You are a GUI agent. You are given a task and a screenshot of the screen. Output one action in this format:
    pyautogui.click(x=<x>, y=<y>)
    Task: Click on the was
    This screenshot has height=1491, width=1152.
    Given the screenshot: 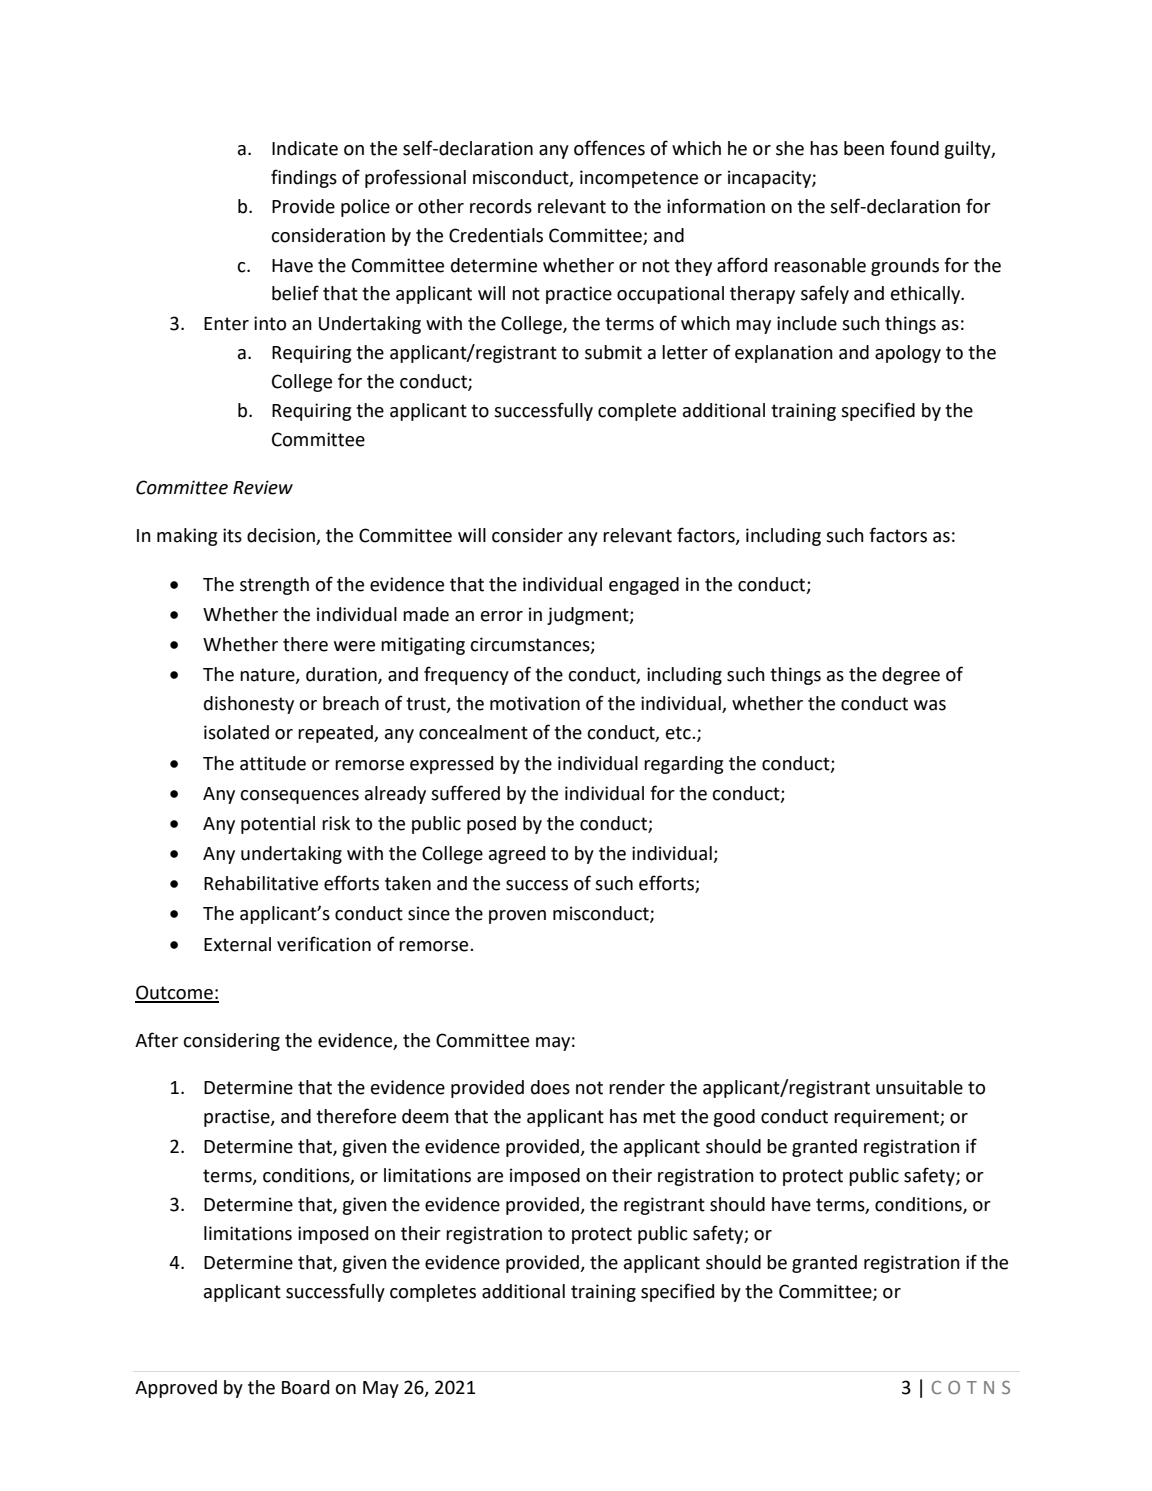 What is the action you would take?
    pyautogui.click(x=930, y=705)
